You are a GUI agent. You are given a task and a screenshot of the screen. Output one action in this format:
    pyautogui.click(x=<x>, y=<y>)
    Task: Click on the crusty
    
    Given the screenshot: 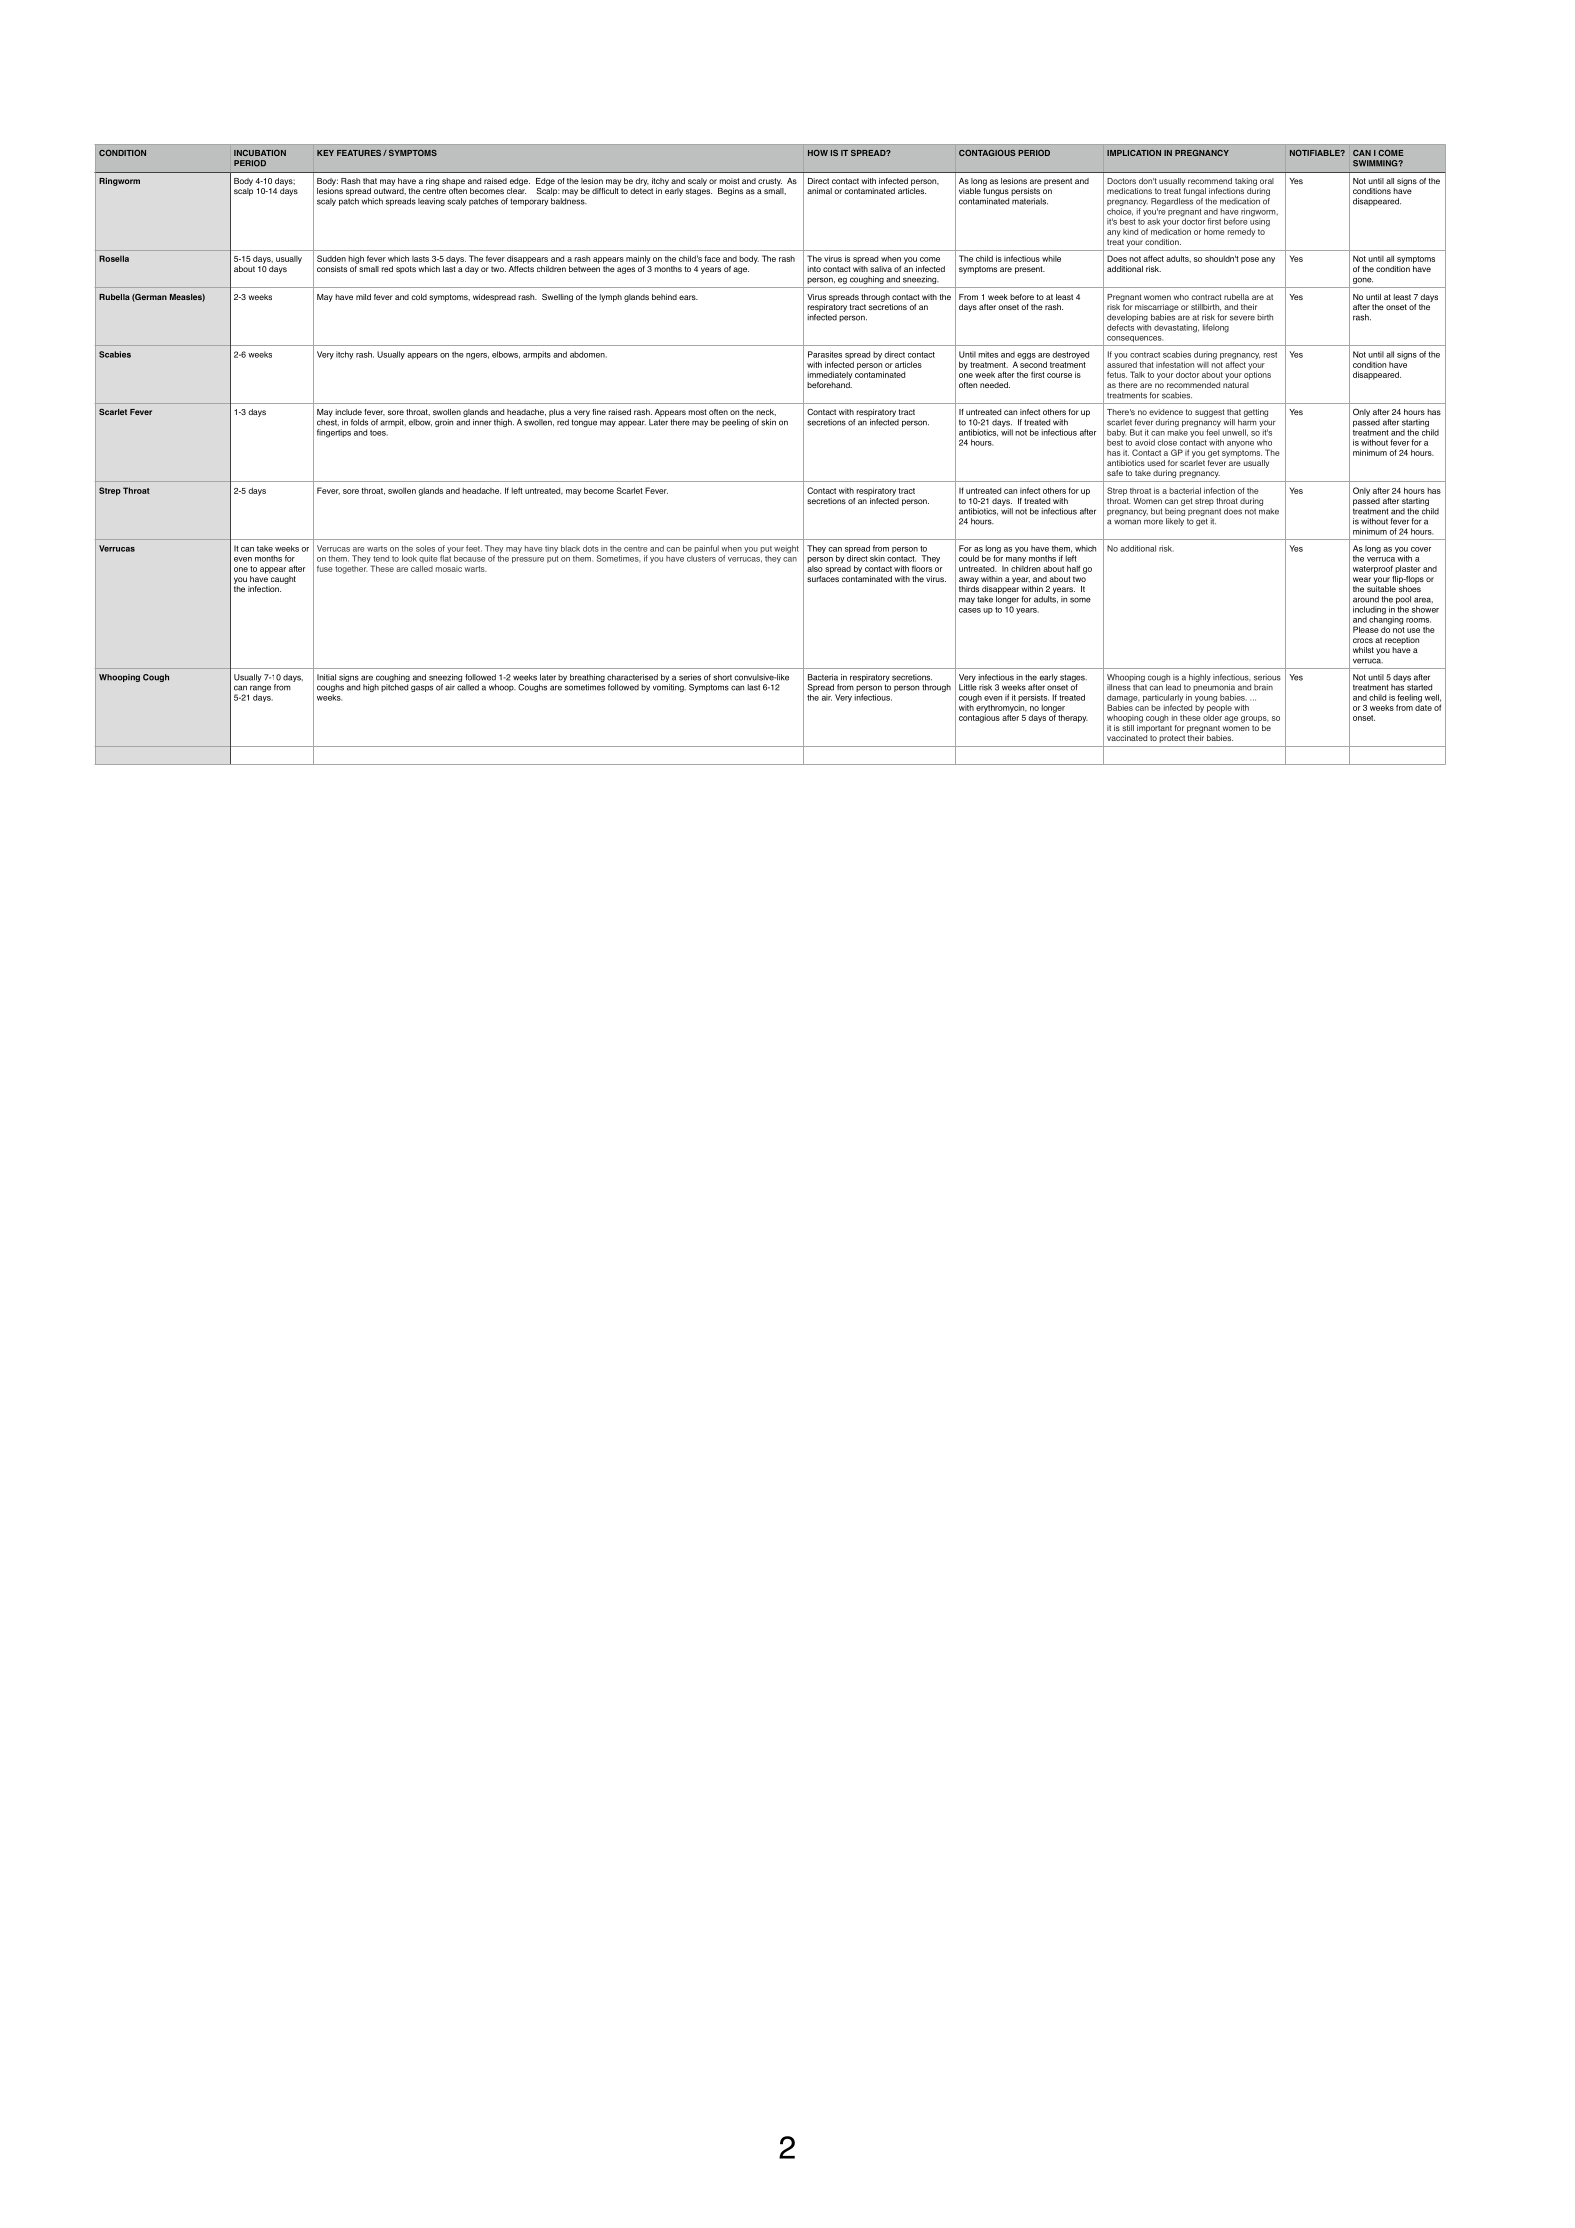 What is the action you would take?
    pyautogui.click(x=770, y=182)
